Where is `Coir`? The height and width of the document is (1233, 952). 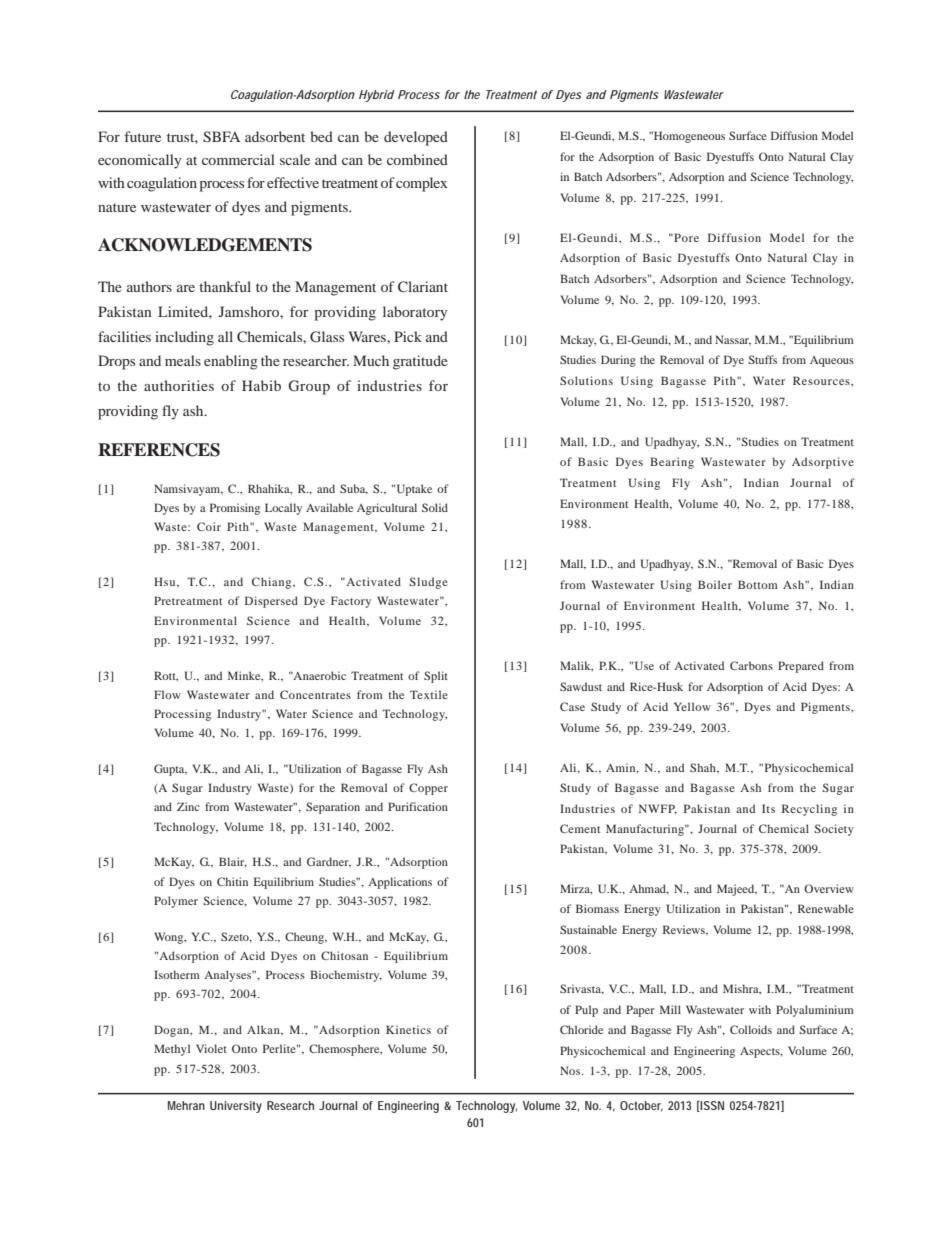
Coir is located at coordinates (209, 526).
